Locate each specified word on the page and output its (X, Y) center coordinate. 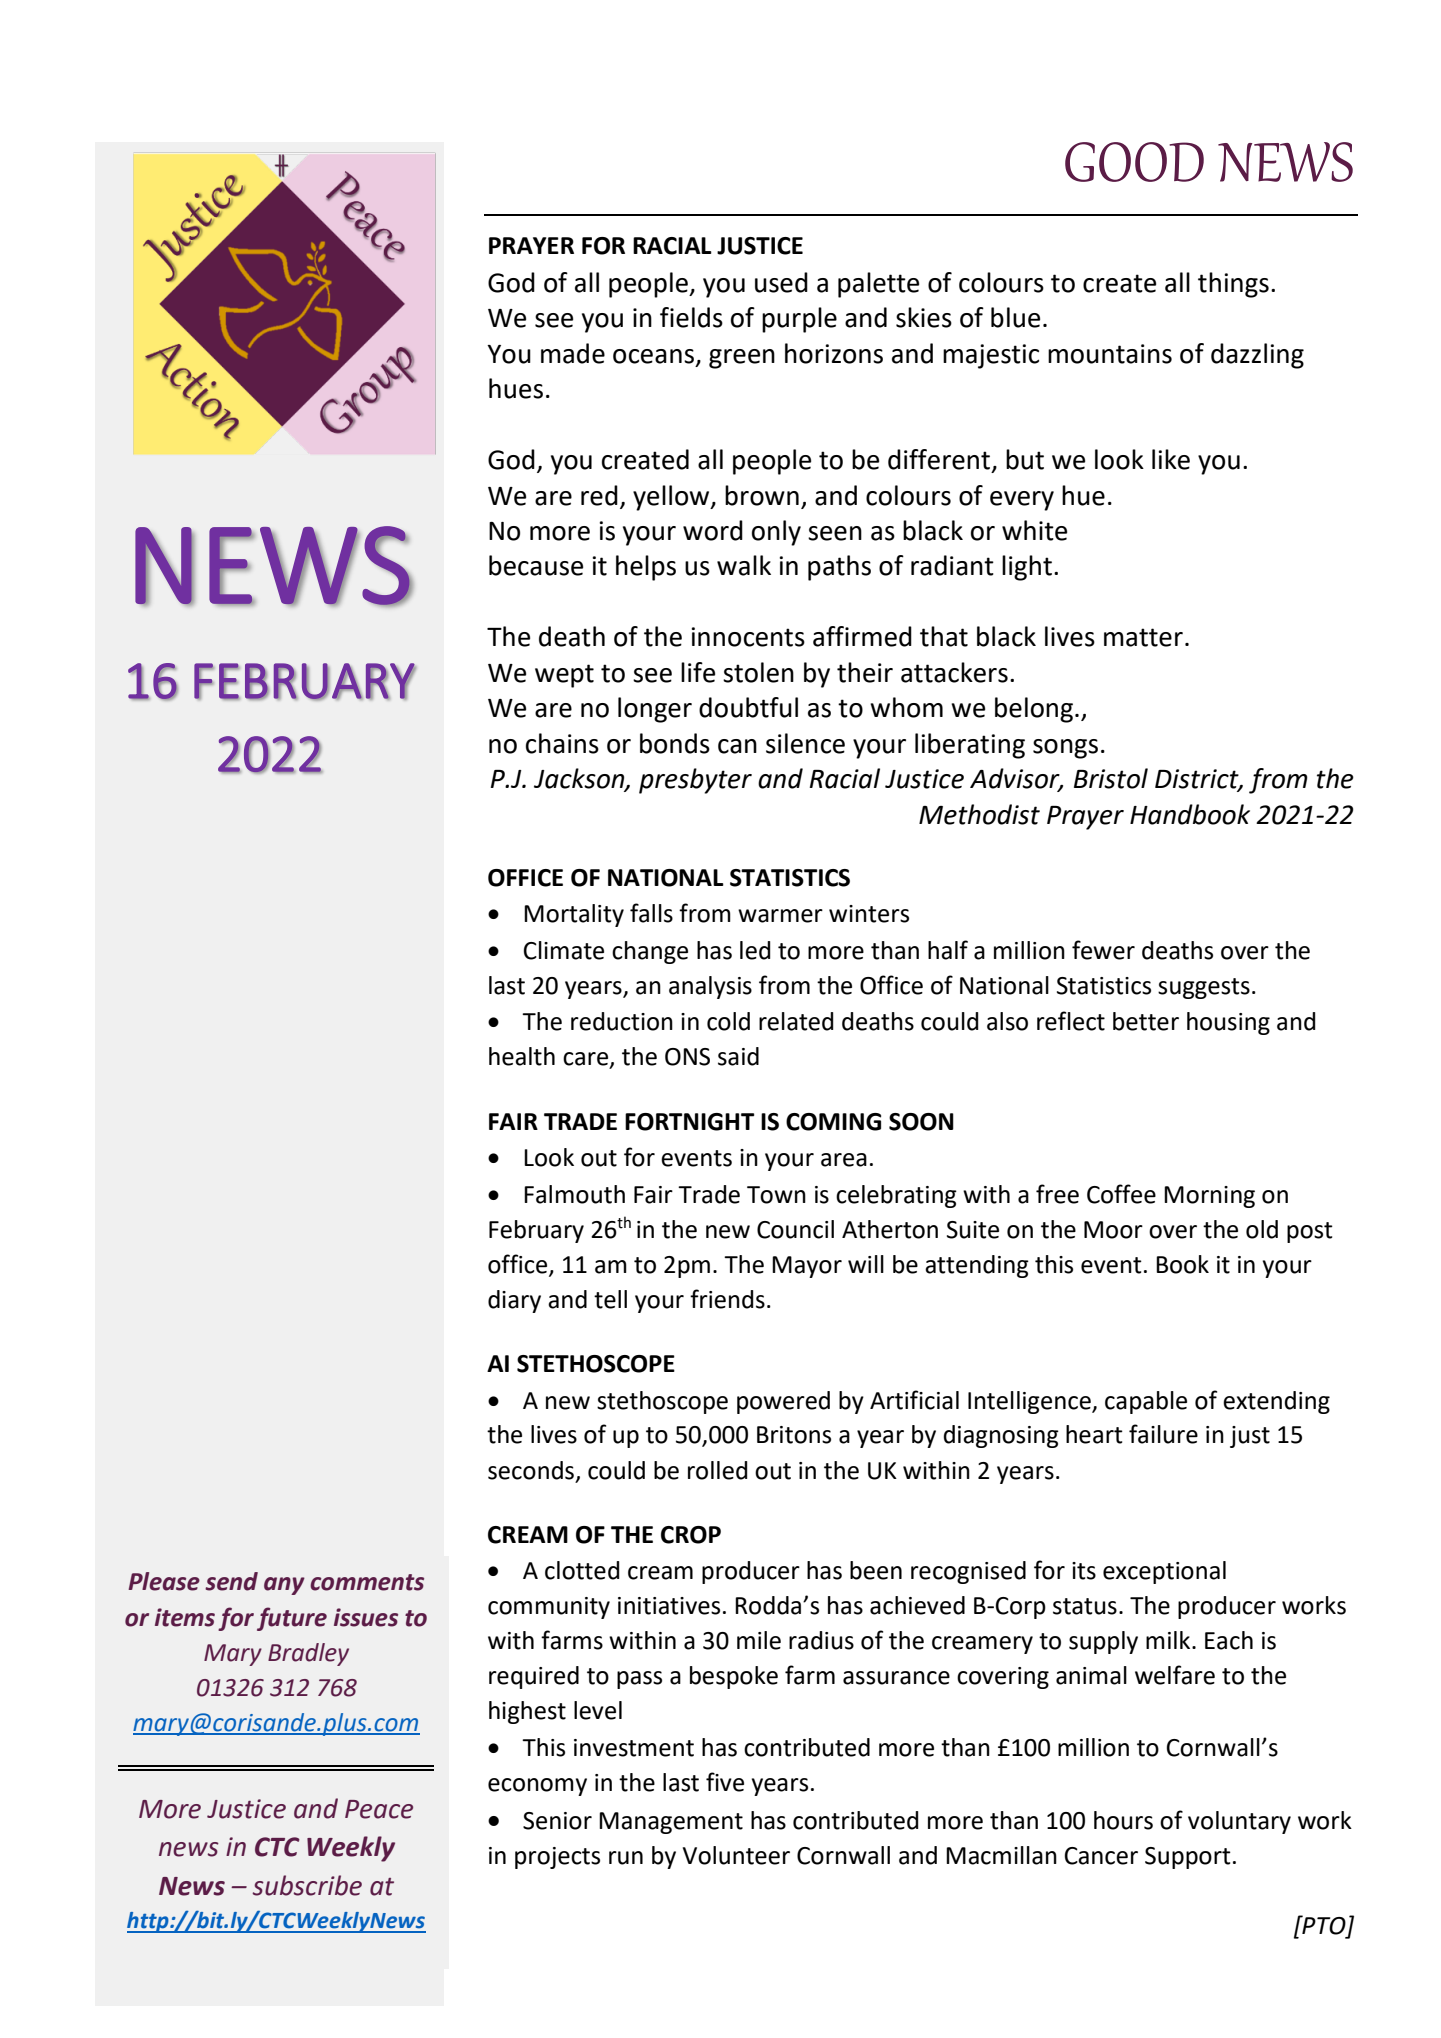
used (781, 282)
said (738, 1056)
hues (516, 388)
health (522, 1056)
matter (1143, 637)
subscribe (307, 1885)
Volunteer (736, 1855)
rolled (717, 1470)
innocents (748, 637)
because (536, 565)
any (284, 1586)
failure (1163, 1434)
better (1146, 1021)
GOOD (1134, 162)
